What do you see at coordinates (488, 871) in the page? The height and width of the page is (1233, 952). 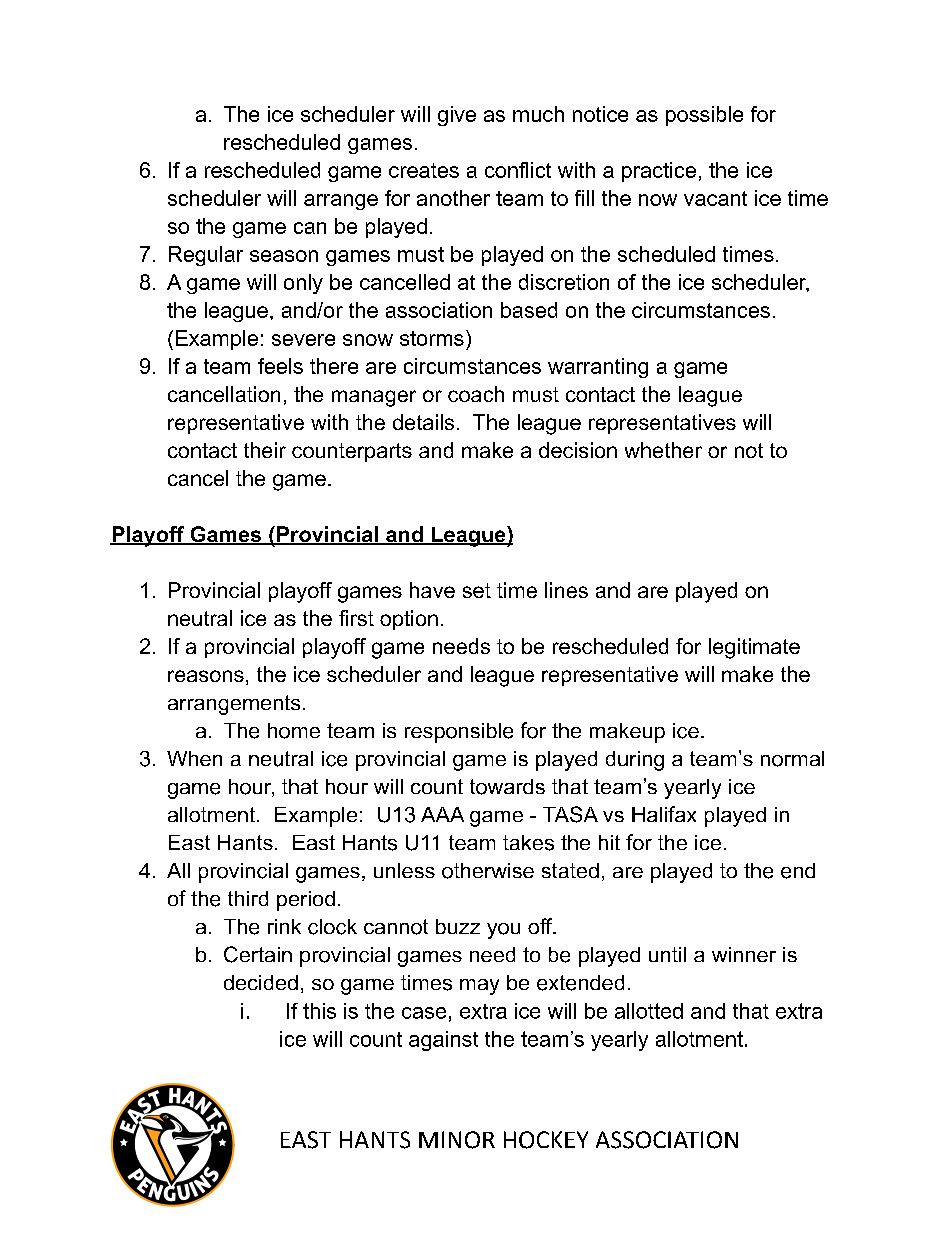 I see `otherwise` at bounding box center [488, 871].
